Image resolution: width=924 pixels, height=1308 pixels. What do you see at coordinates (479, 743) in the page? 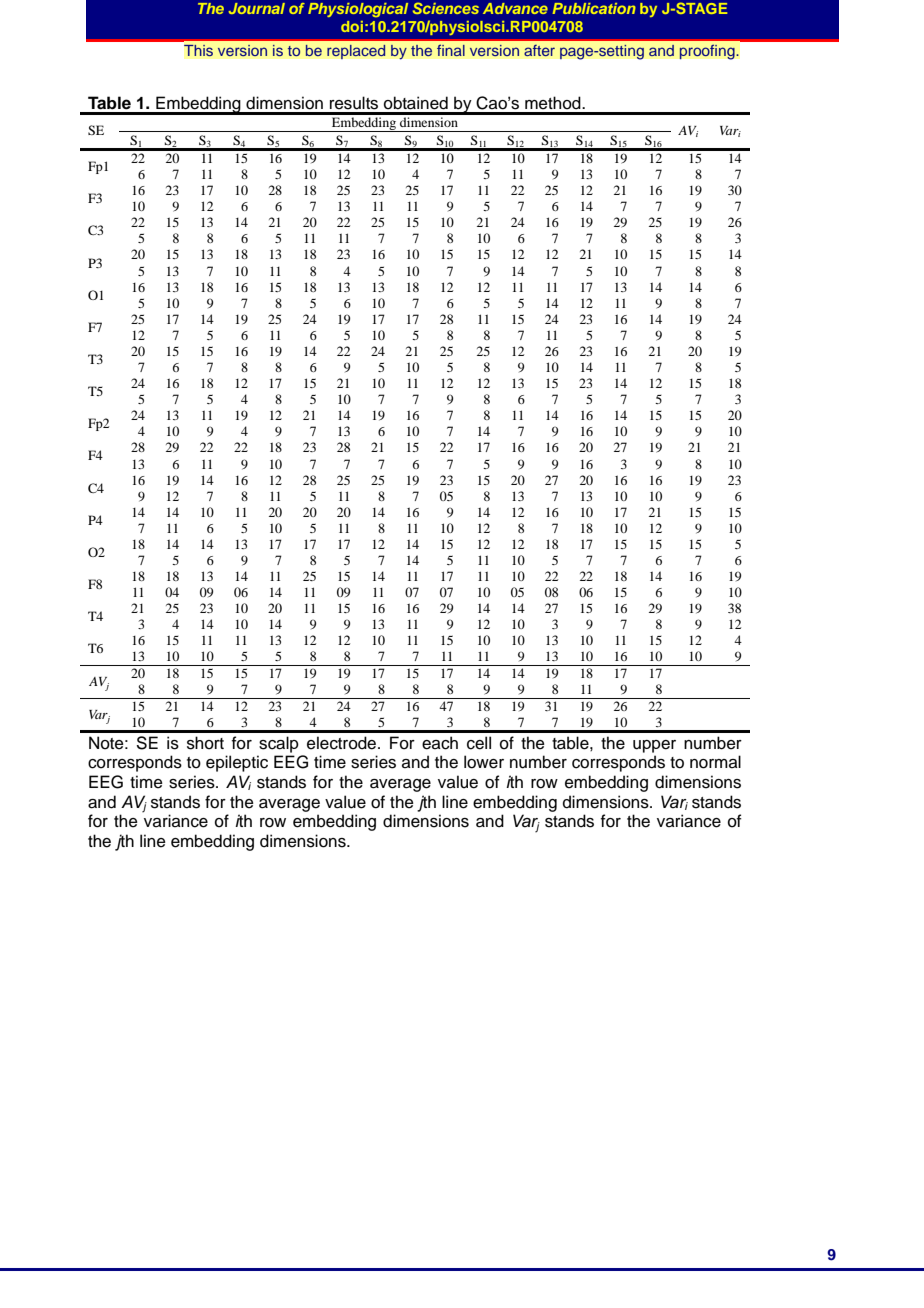
I see `cell` at bounding box center [479, 743].
